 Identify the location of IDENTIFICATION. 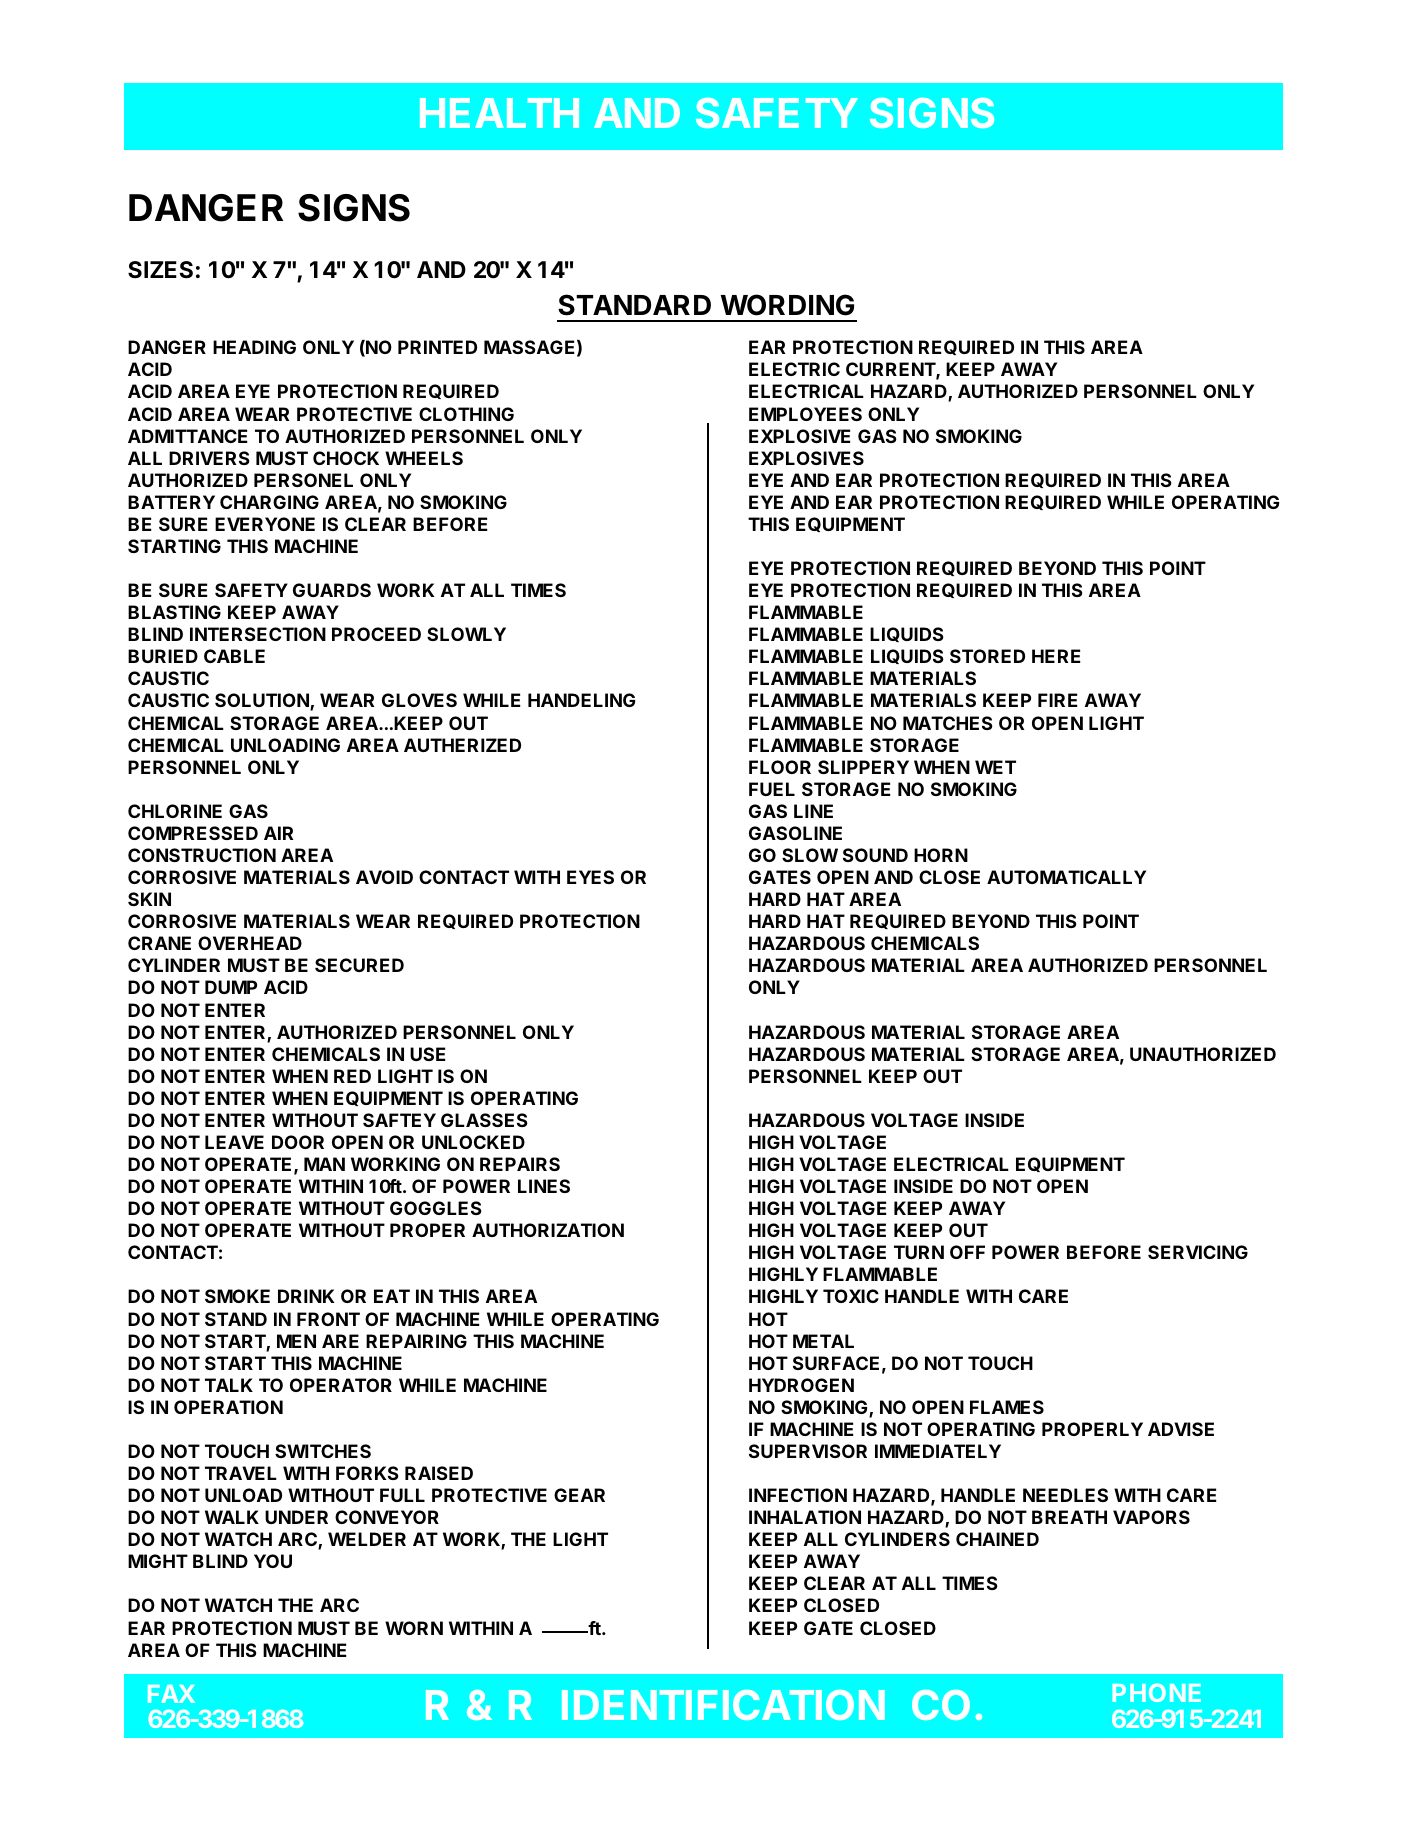
(723, 1705).
